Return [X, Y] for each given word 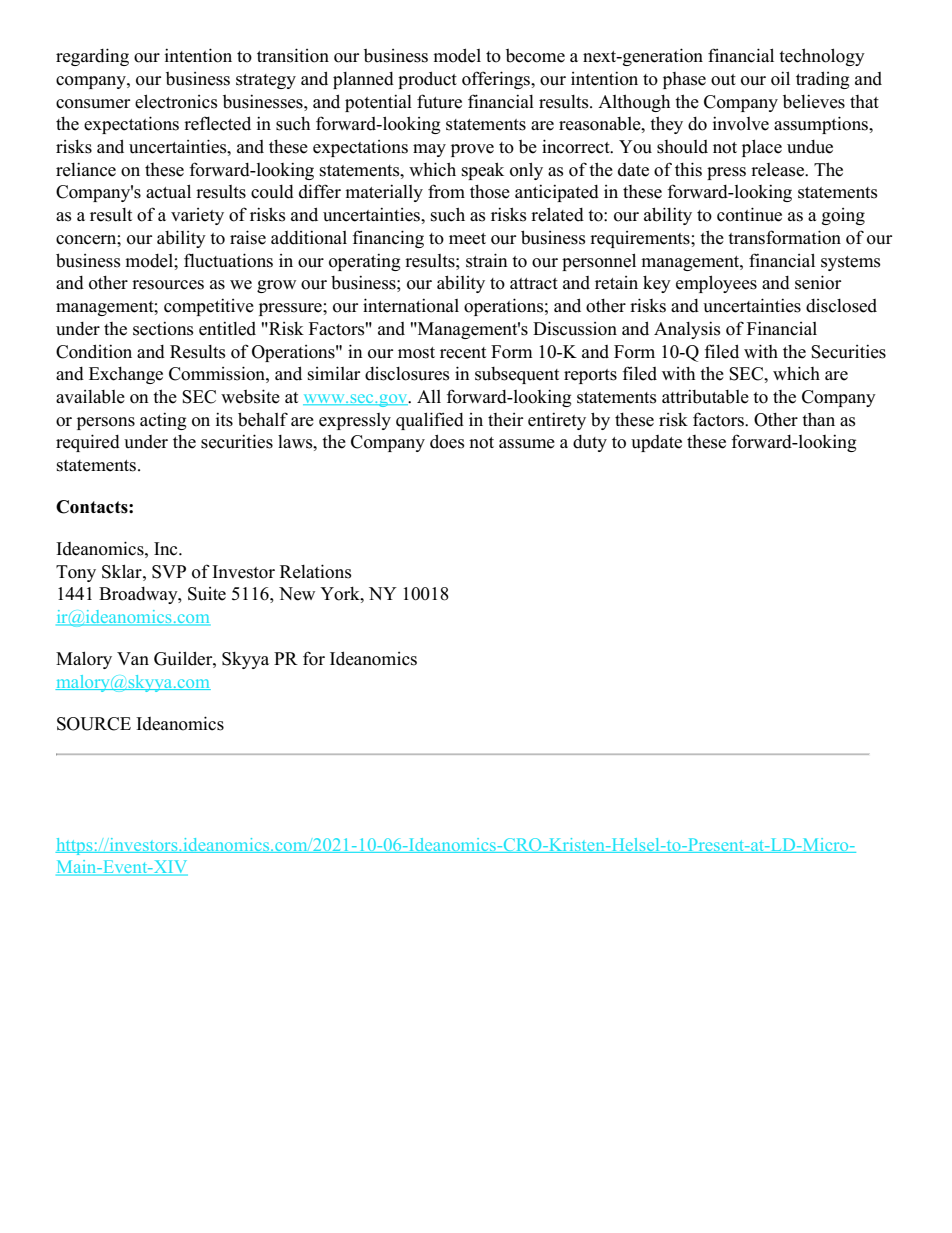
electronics [176, 101]
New [297, 594]
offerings [497, 80]
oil [780, 78]
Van [133, 658]
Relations [316, 571]
